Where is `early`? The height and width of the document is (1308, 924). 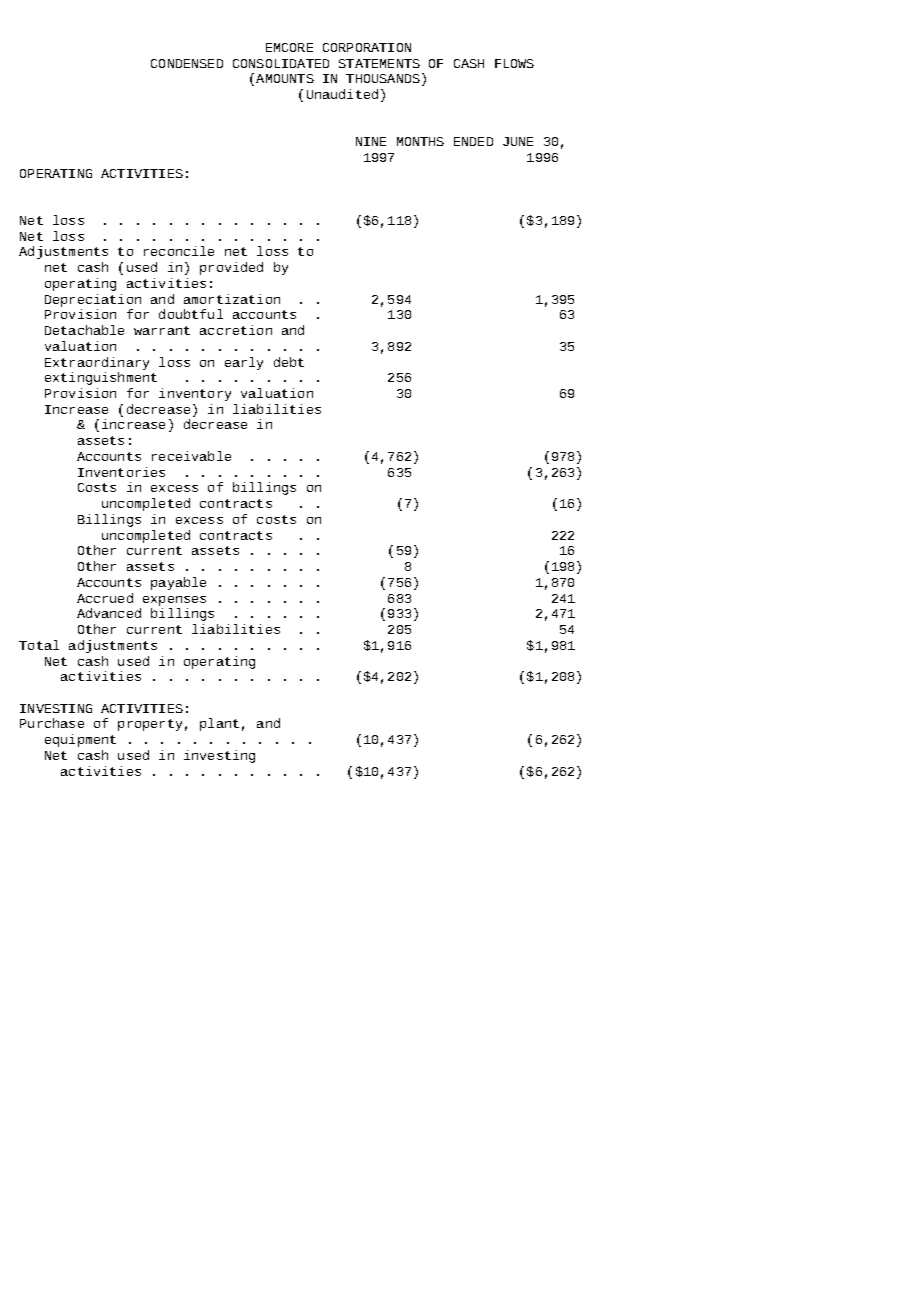
early is located at coordinates (244, 363).
